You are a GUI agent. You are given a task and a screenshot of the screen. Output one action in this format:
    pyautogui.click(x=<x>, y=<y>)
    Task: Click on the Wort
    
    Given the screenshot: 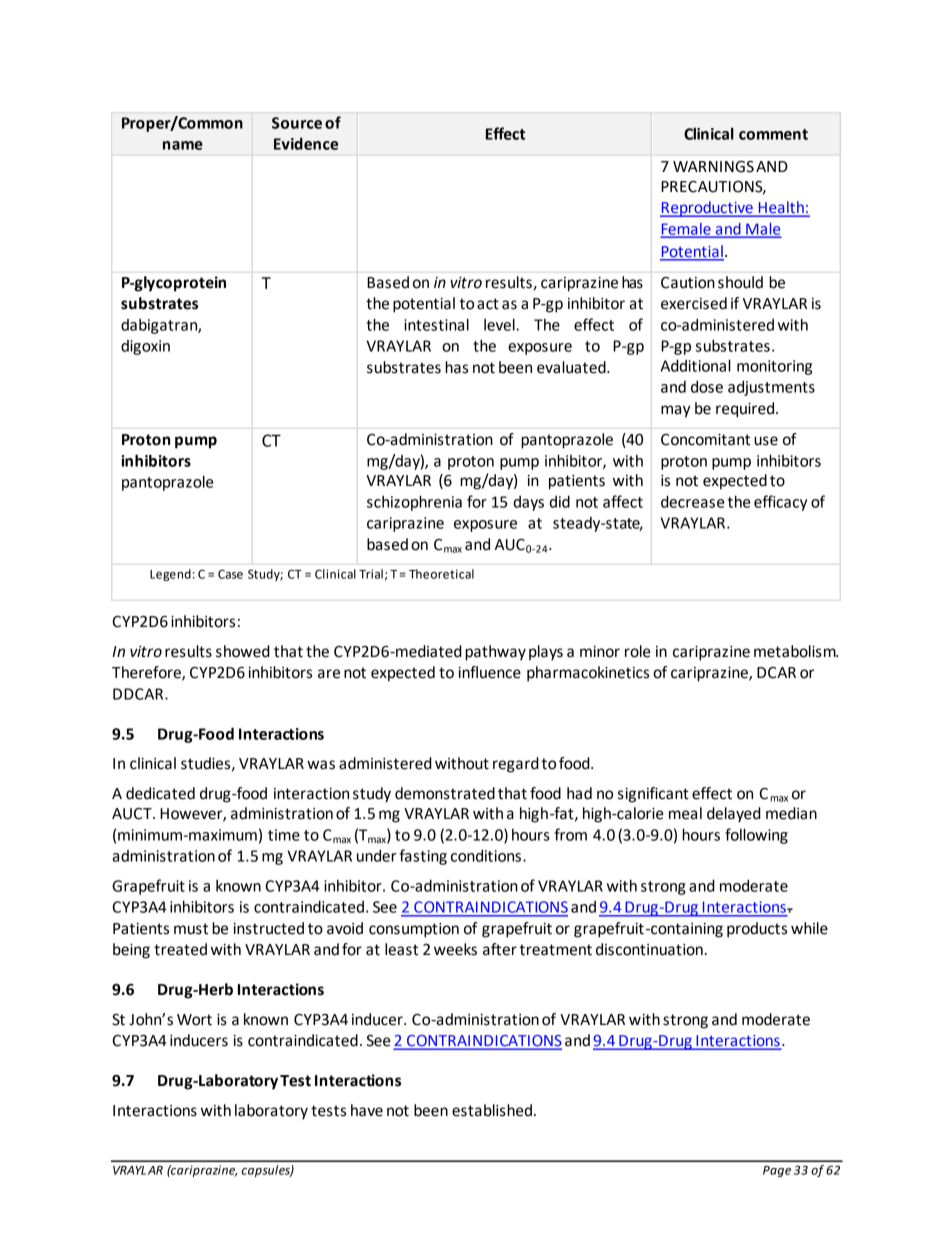 What is the action you would take?
    pyautogui.click(x=194, y=1020)
